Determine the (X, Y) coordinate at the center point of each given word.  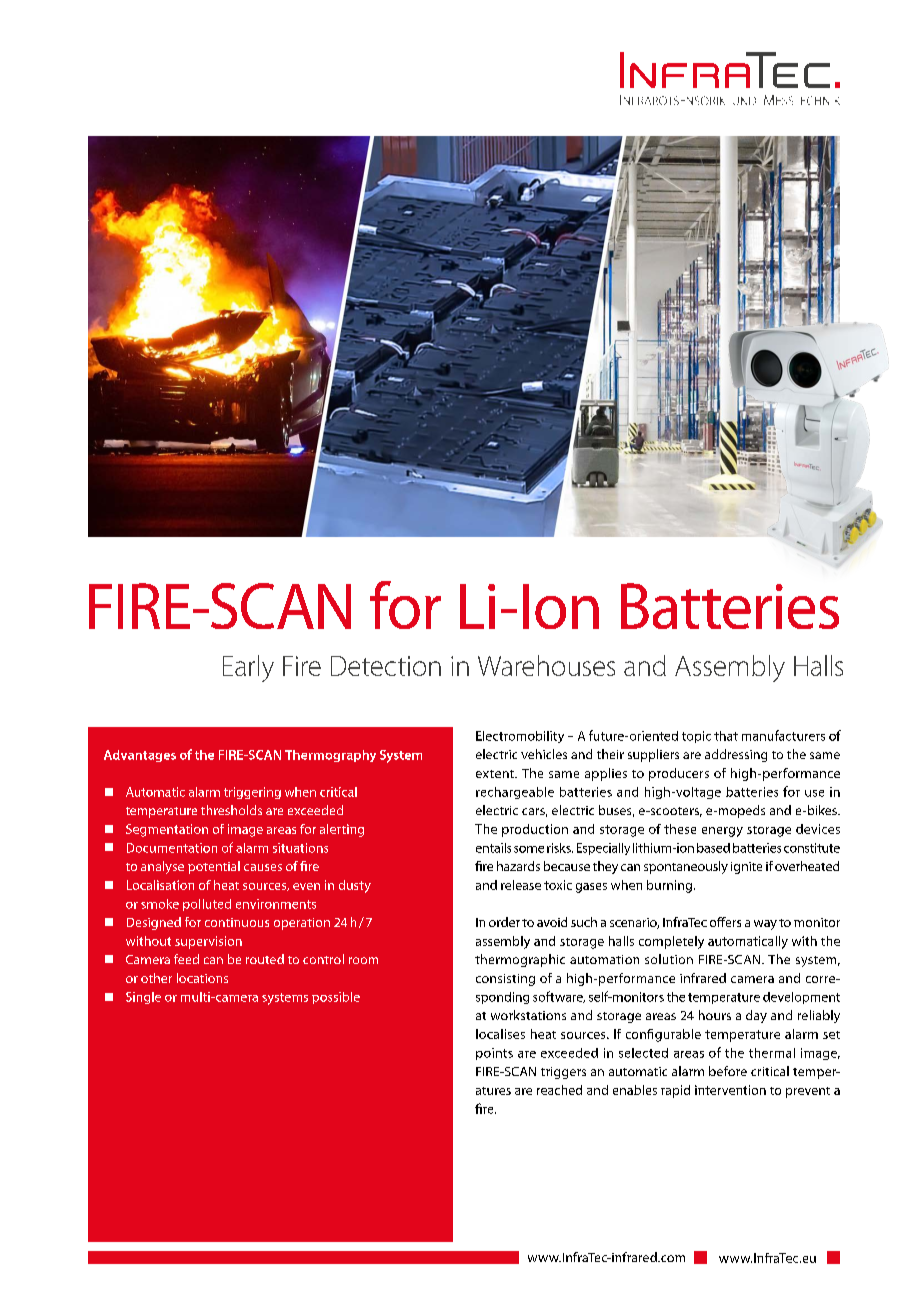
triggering (252, 793)
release (521, 885)
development (801, 998)
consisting (505, 980)
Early (248, 668)
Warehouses (546, 665)
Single (143, 998)
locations (202, 978)
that (726, 736)
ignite (746, 868)
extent (496, 774)
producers (679, 774)
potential (214, 867)
